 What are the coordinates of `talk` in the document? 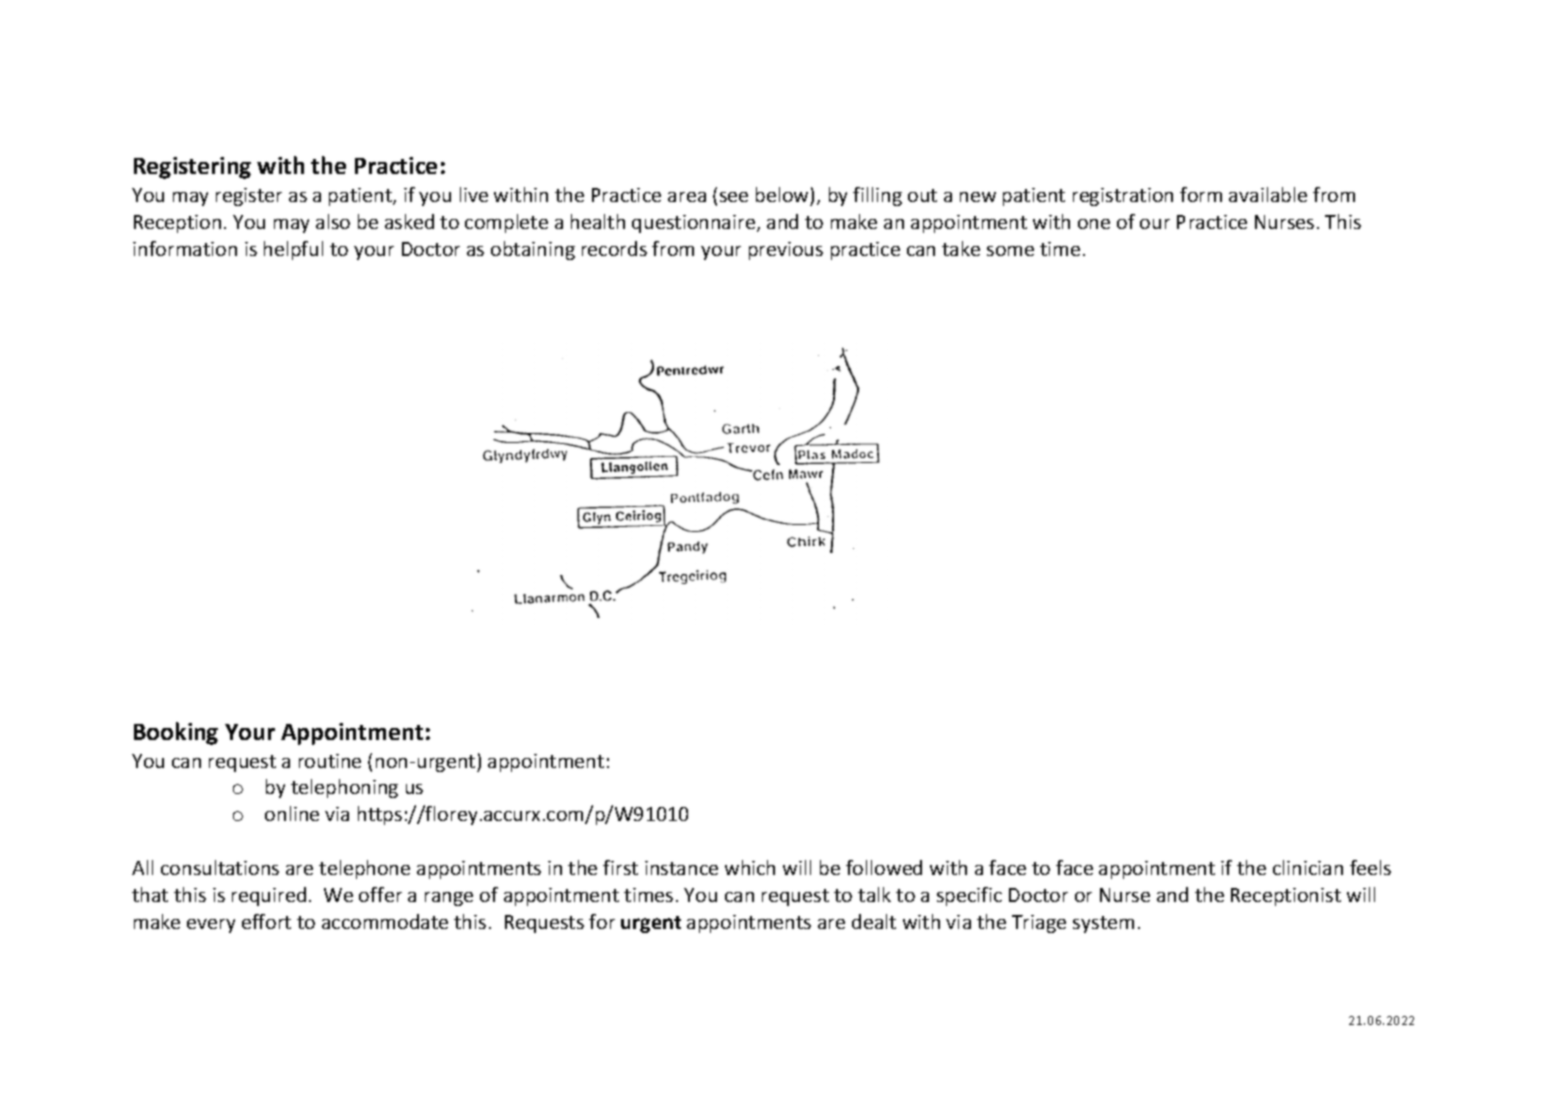 It's located at (874, 894).
